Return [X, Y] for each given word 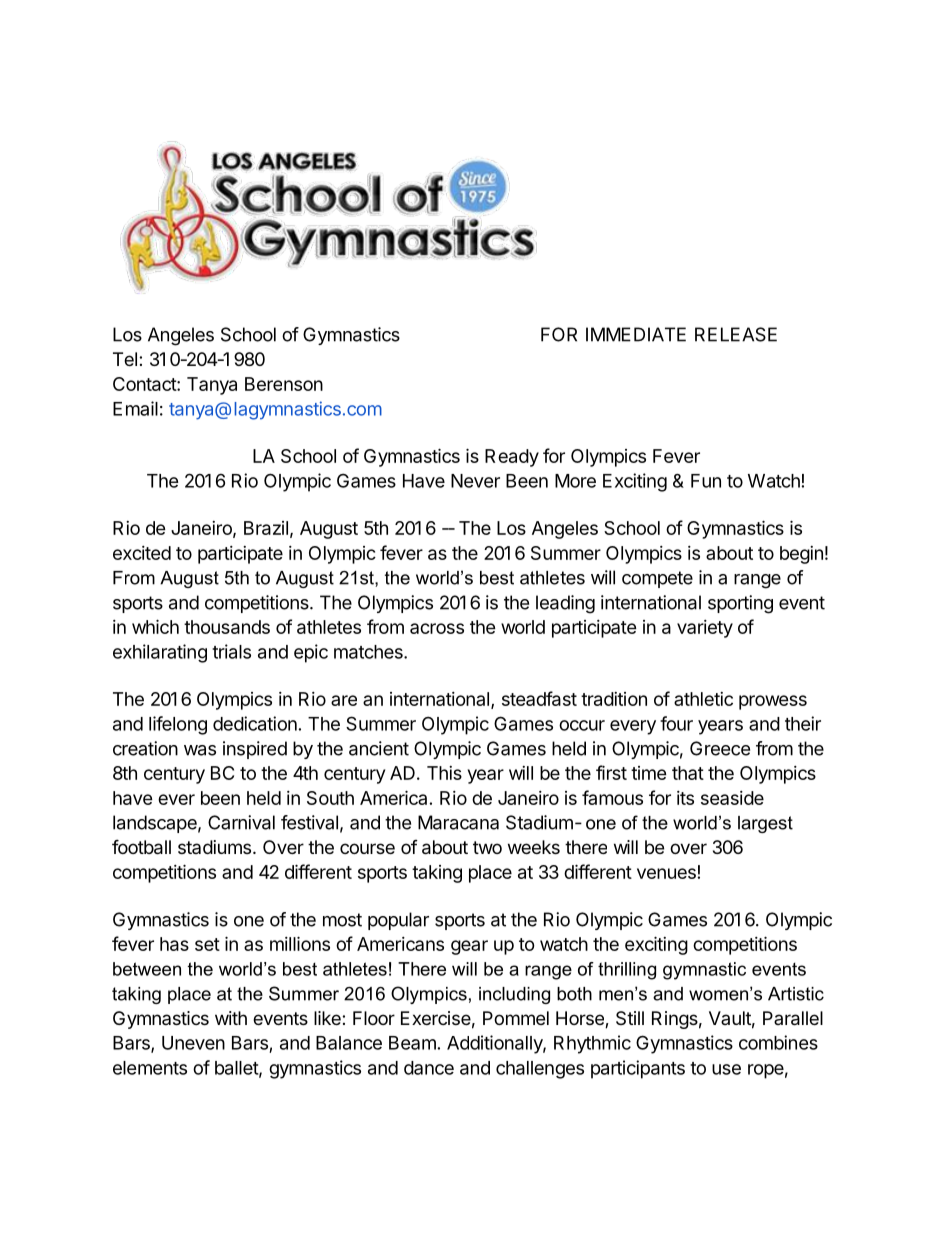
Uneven [193, 1043]
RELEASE [736, 334]
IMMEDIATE [636, 334]
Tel [125, 359]
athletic [703, 699]
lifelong [178, 725]
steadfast [539, 698]
